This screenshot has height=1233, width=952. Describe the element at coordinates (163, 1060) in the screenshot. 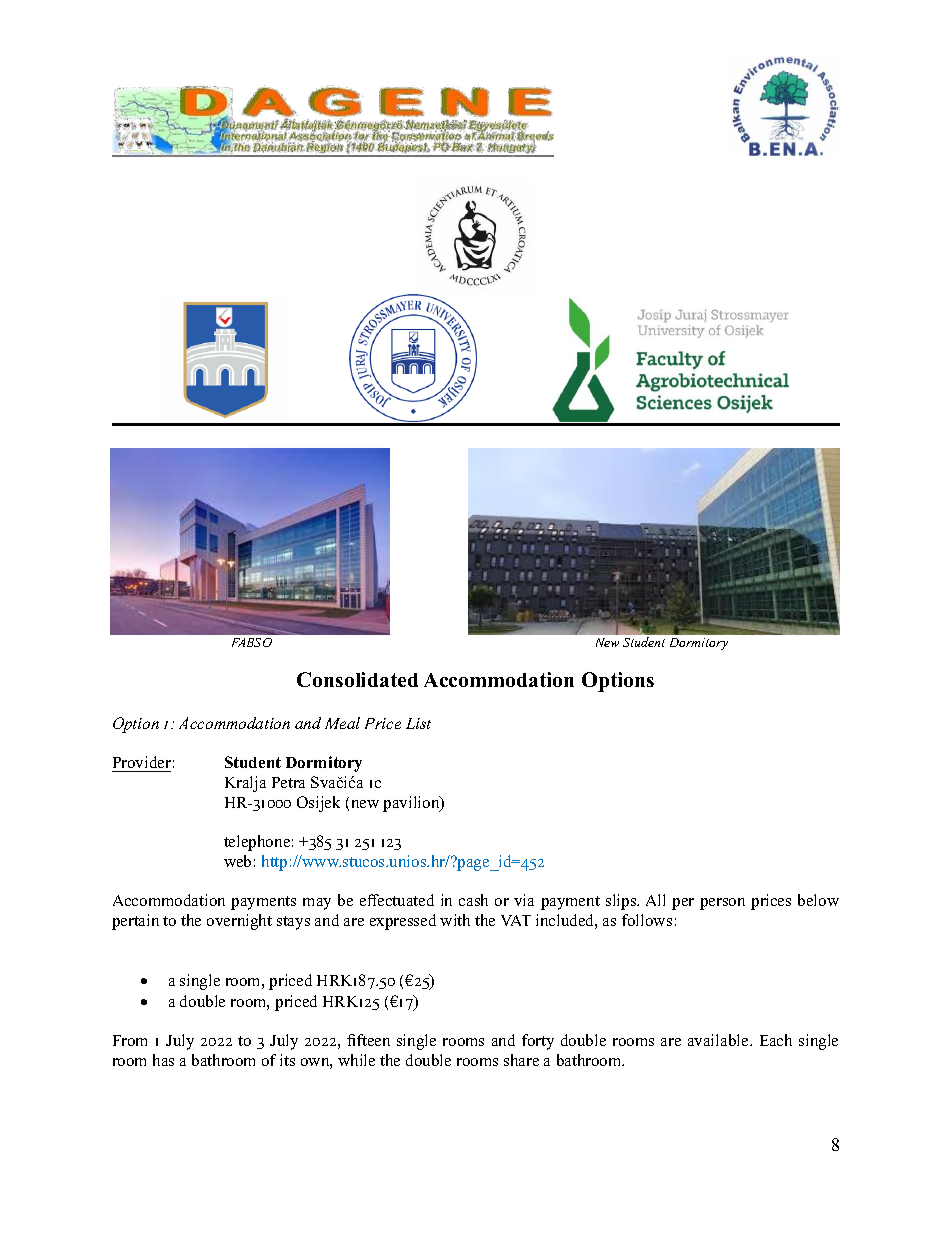

I see `has` at that location.
